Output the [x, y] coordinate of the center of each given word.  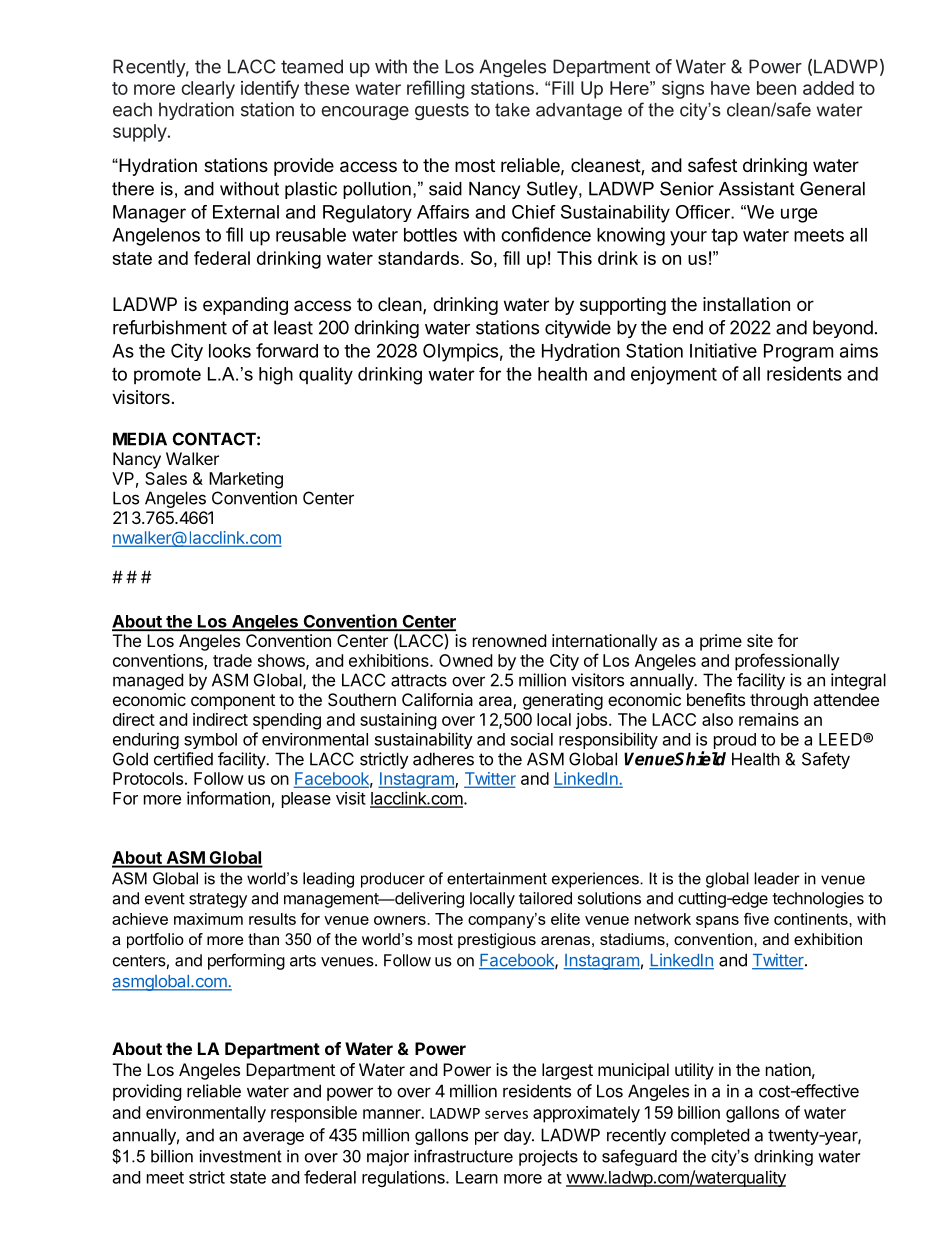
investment [241, 1156]
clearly [208, 90]
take [512, 110]
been [776, 88]
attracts [419, 680]
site [760, 640]
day [518, 1136]
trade [232, 660]
